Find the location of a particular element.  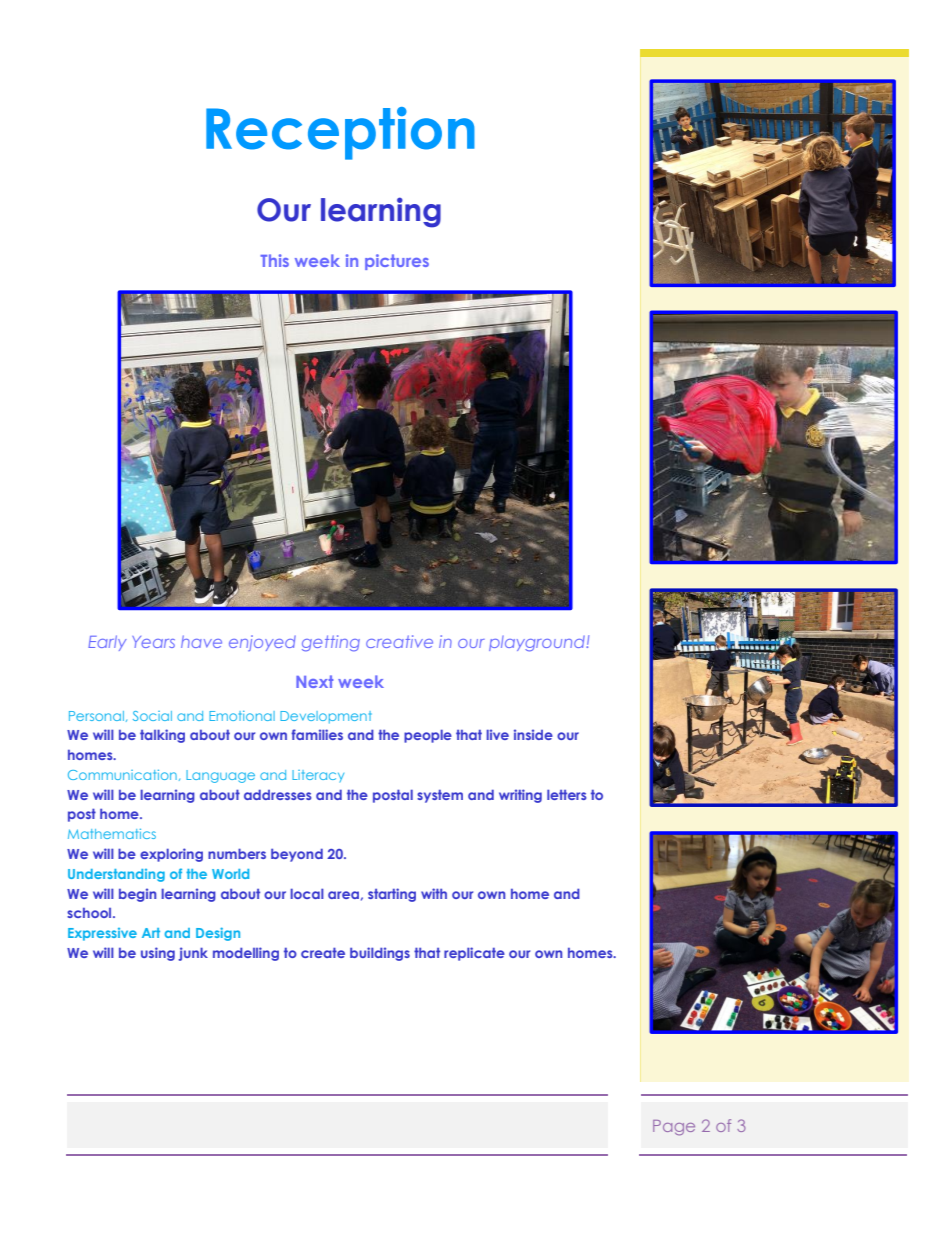

inside is located at coordinates (533, 734).
